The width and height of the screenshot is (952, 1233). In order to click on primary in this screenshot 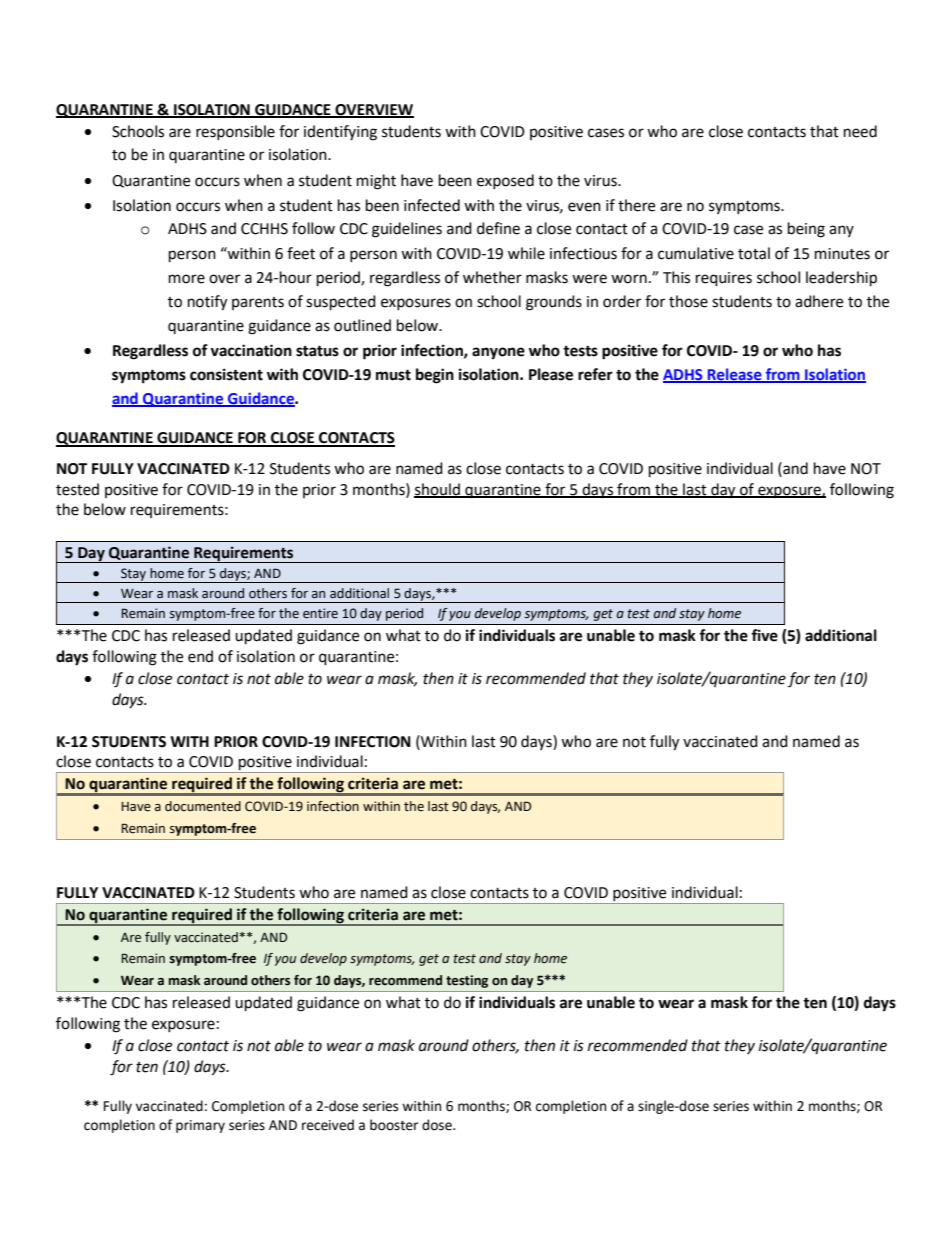, I will do `click(200, 1126)`.
